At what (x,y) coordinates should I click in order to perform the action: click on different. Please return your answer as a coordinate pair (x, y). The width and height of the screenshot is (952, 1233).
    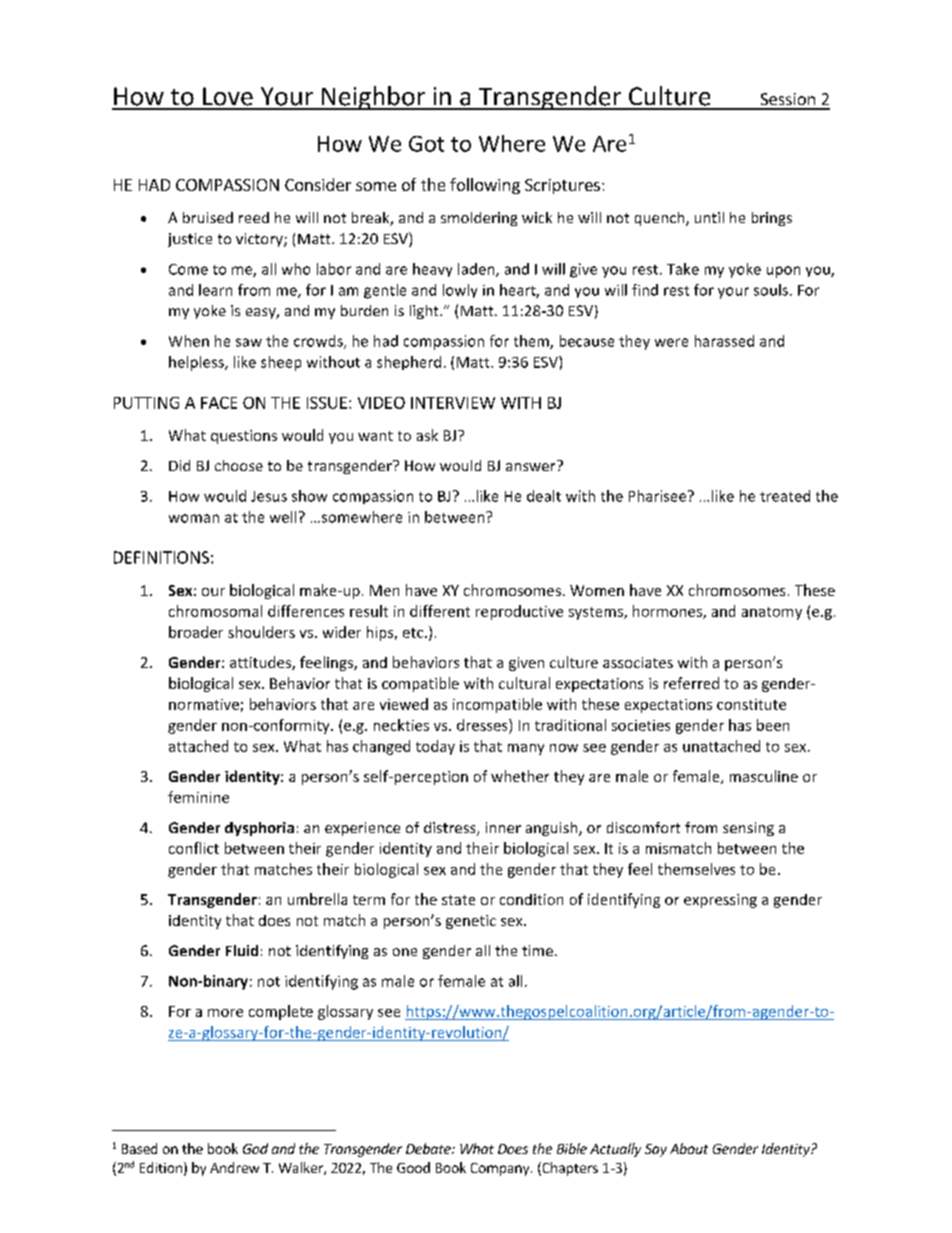
    Looking at the image, I should click on (440, 611).
